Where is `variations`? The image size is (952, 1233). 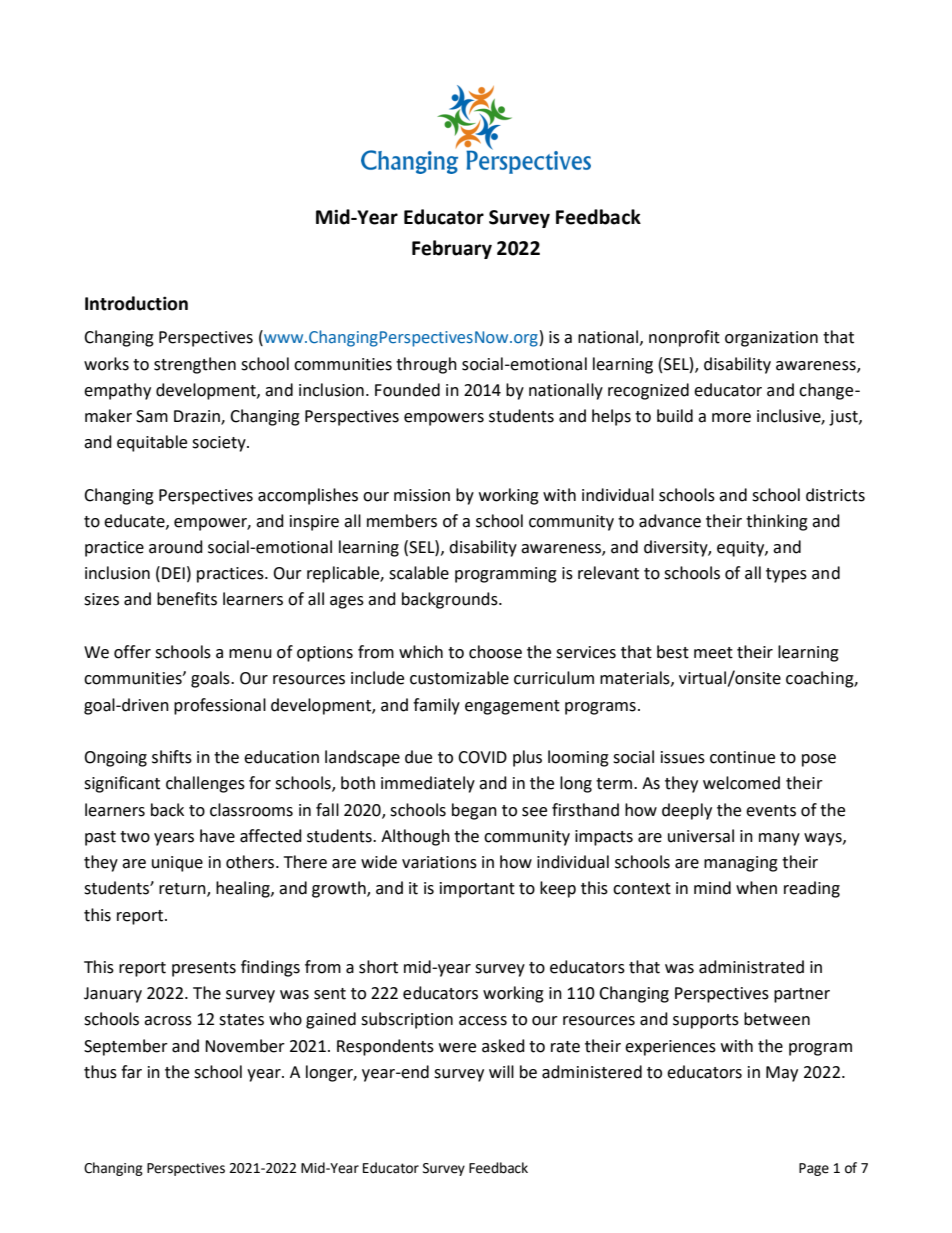 variations is located at coordinates (439, 862).
